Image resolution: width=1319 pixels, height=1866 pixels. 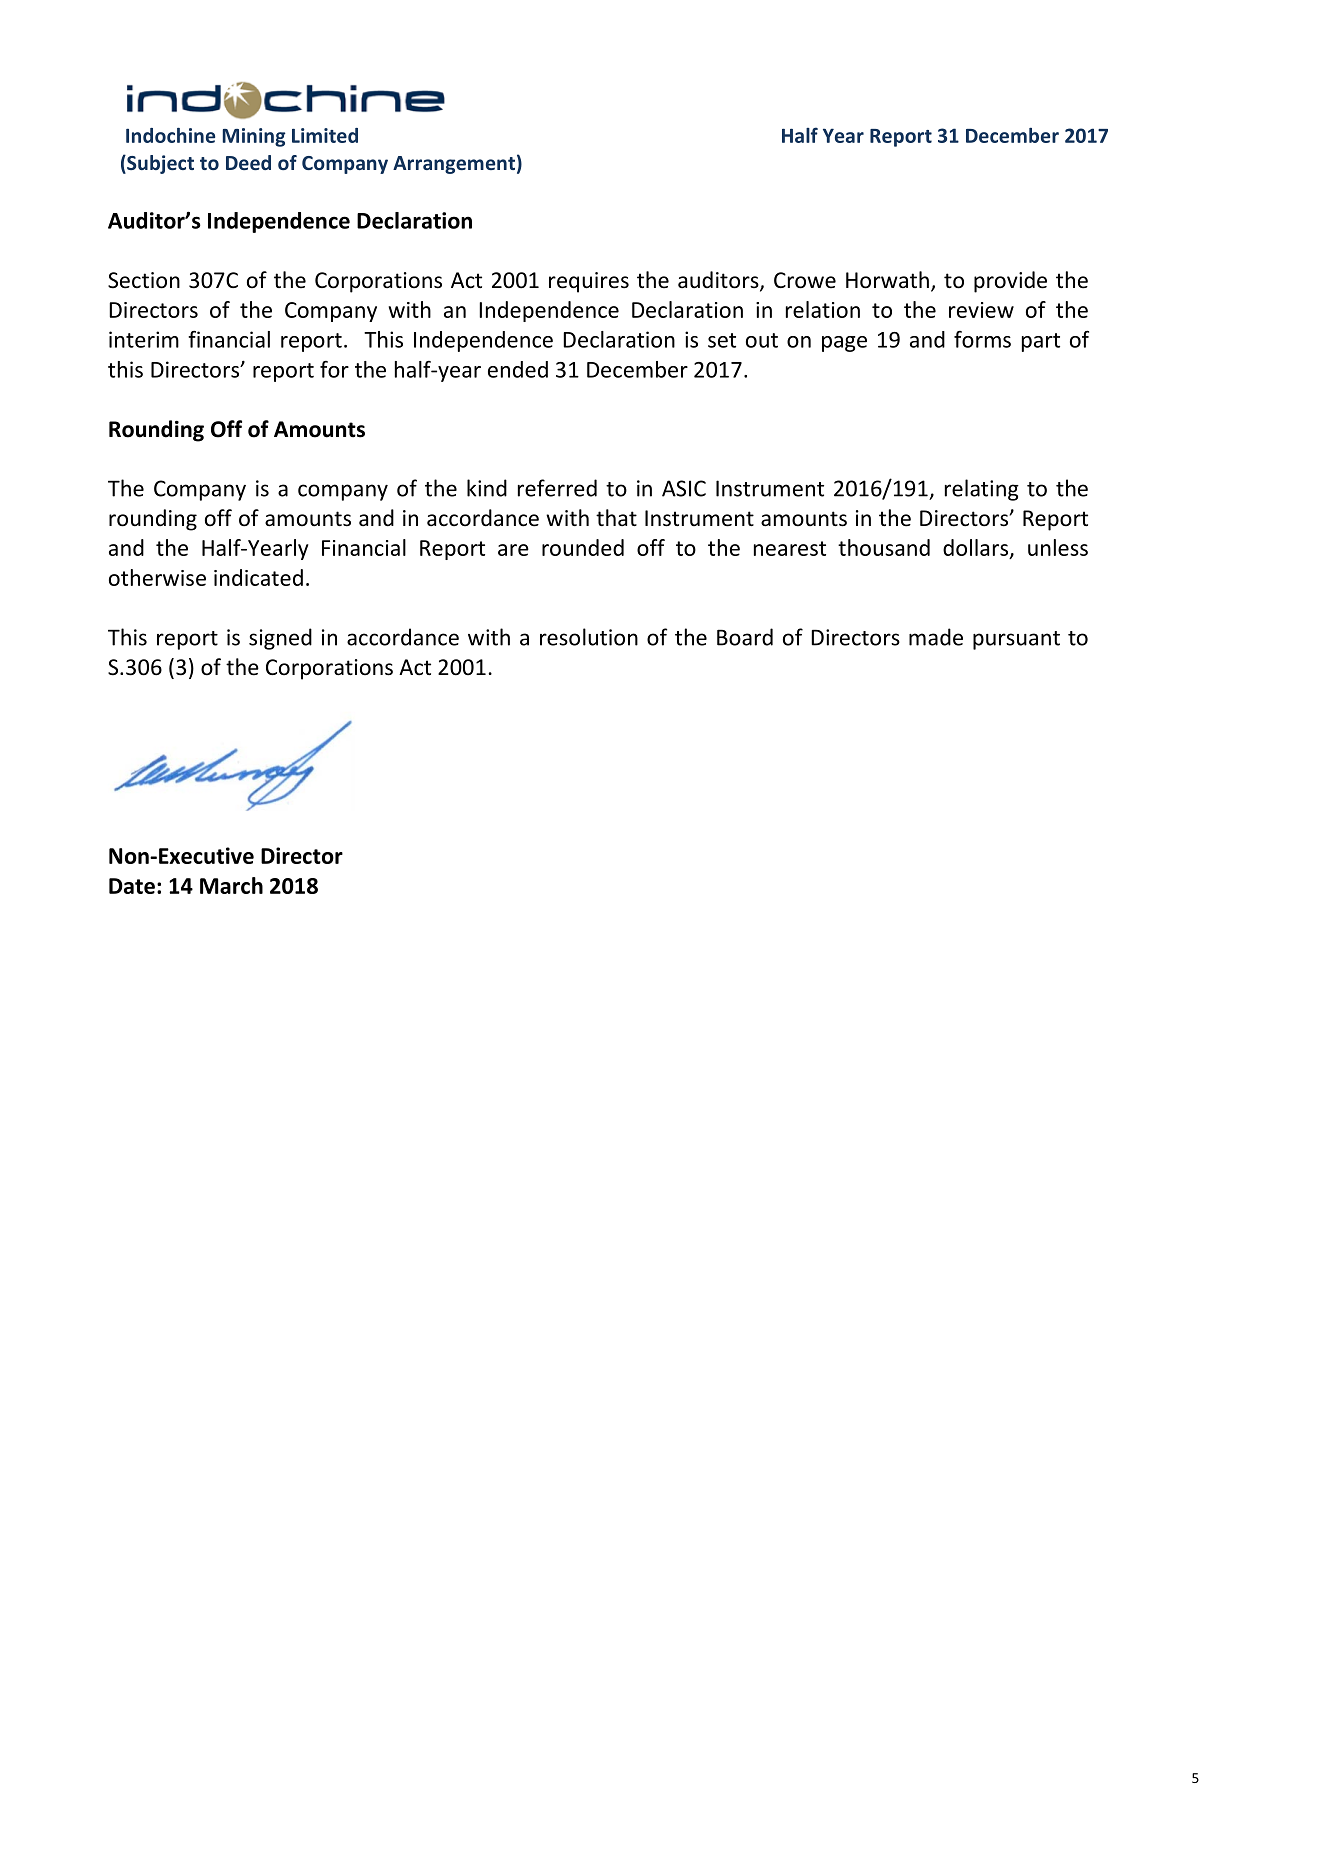 What do you see at coordinates (1010, 282) in the screenshot?
I see `provide` at bounding box center [1010, 282].
